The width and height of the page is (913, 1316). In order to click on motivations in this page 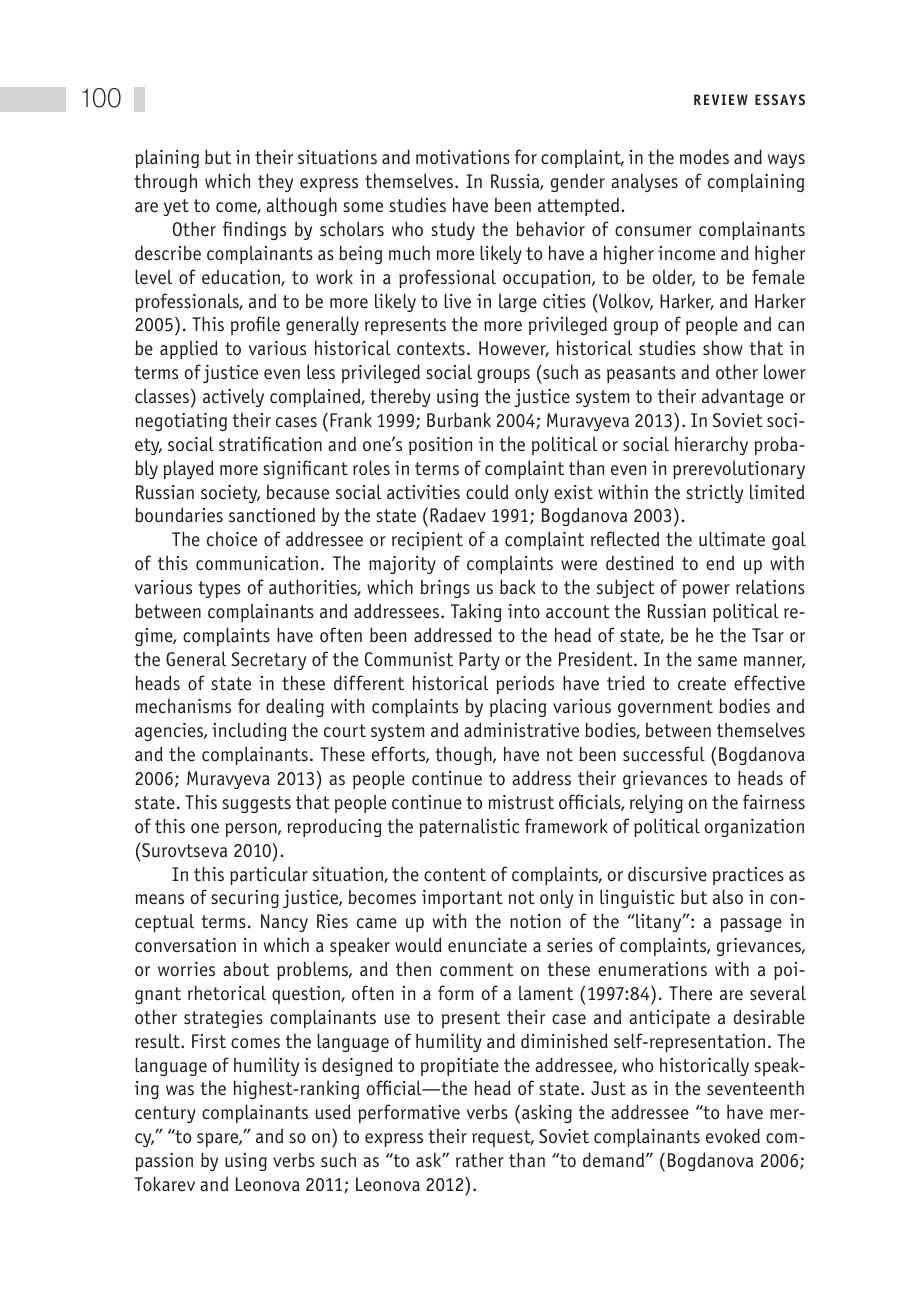, I will do `click(463, 157)`.
